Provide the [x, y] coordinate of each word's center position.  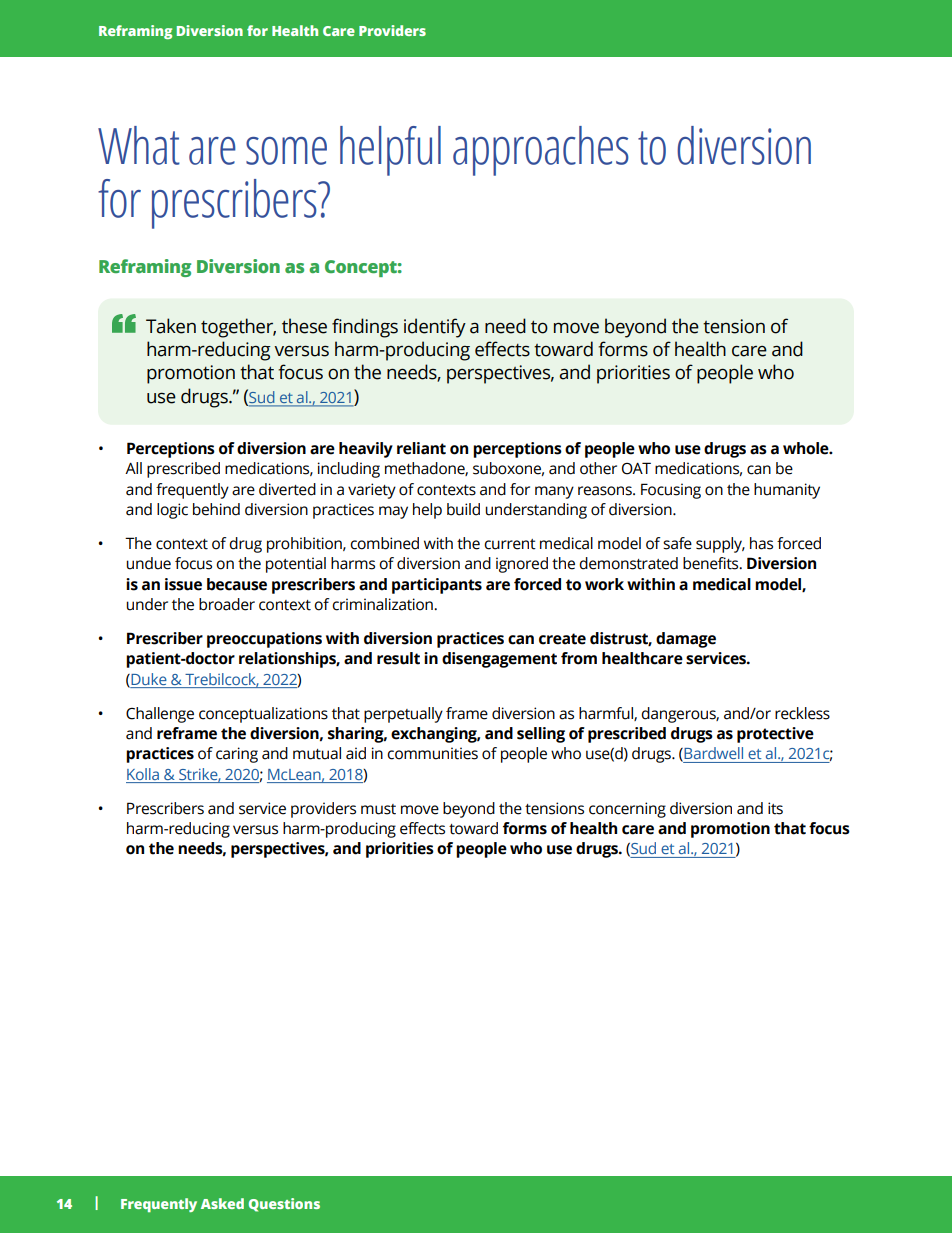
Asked [222, 1203]
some [286, 151]
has [761, 543]
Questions [284, 1205]
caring [237, 755]
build [463, 509]
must [378, 809]
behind [216, 509]
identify [435, 328]
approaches [541, 151]
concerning [627, 810]
